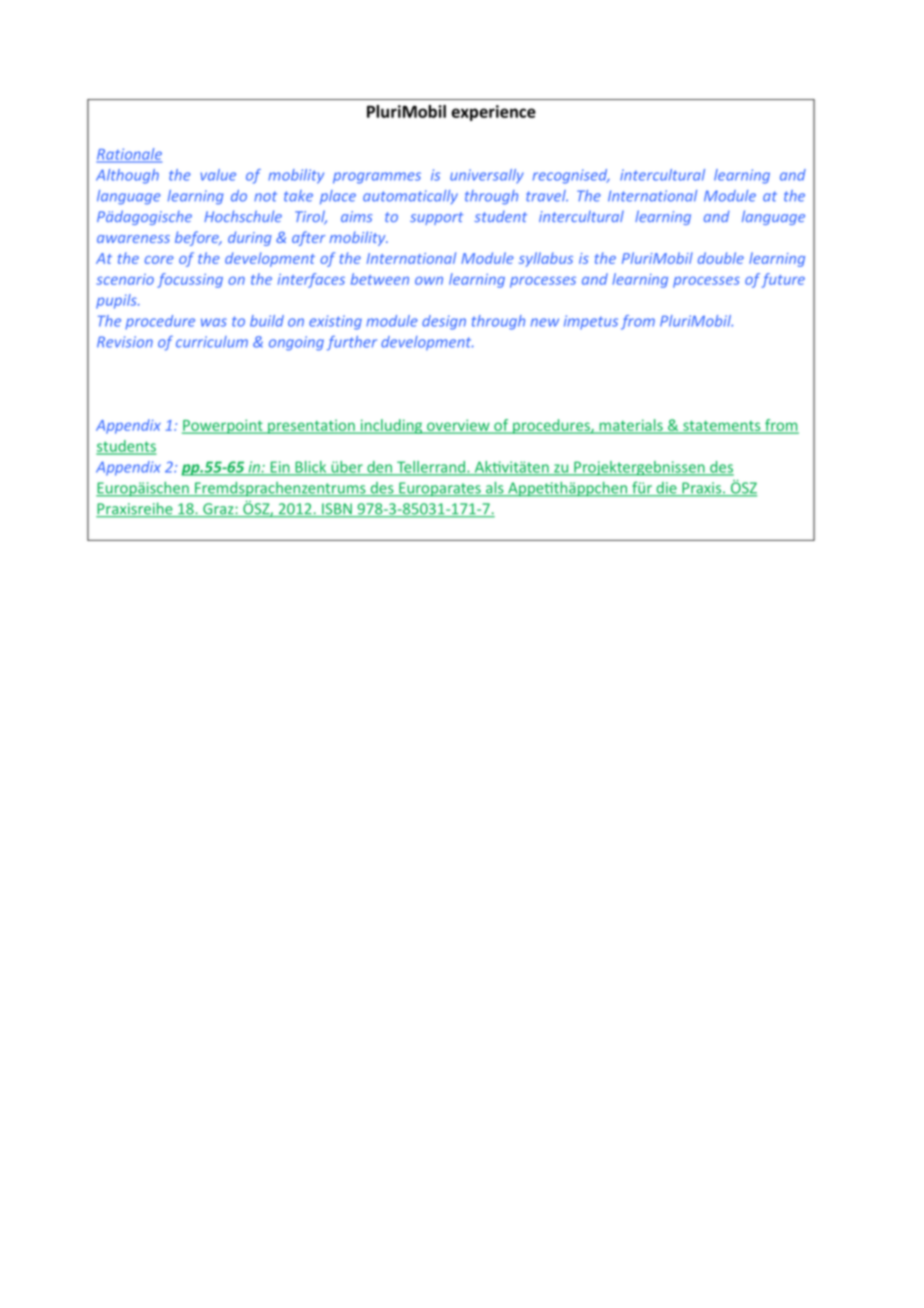  I want to click on design, so click(444, 322).
